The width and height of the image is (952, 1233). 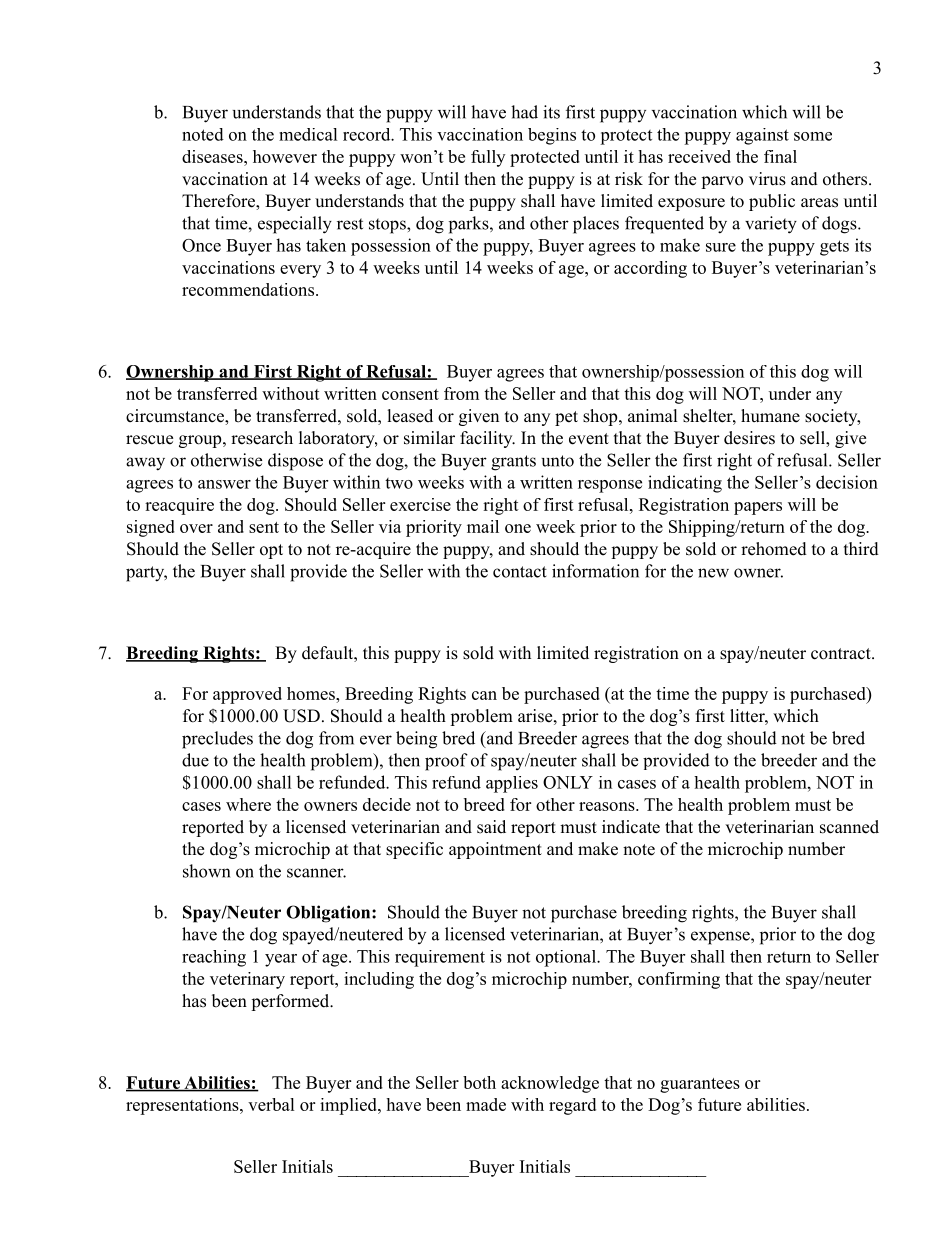 What do you see at coordinates (206, 871) in the image?
I see `shown` at bounding box center [206, 871].
